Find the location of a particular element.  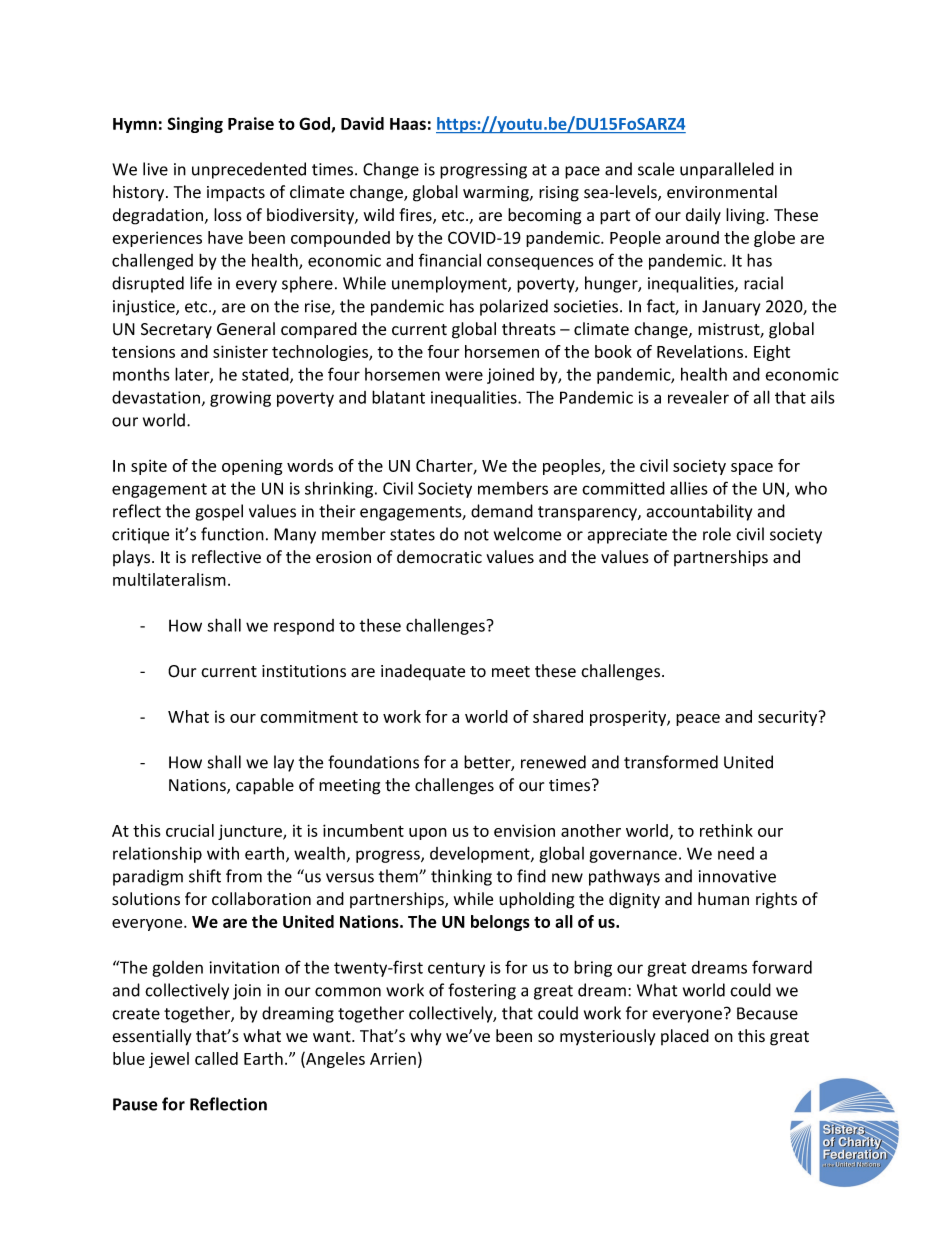

called is located at coordinates (216, 1058).
